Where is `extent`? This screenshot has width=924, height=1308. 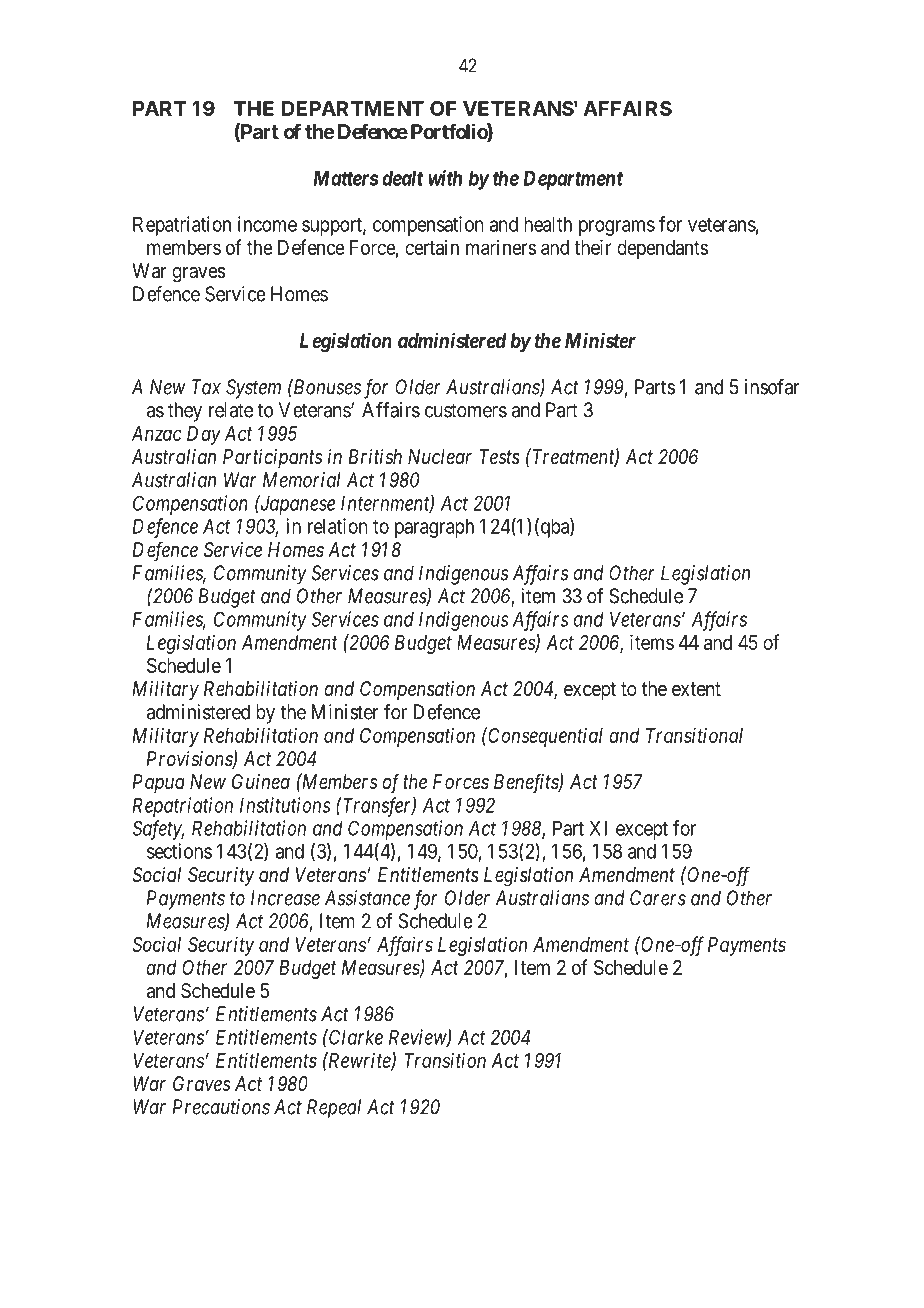
extent is located at coordinates (696, 689).
